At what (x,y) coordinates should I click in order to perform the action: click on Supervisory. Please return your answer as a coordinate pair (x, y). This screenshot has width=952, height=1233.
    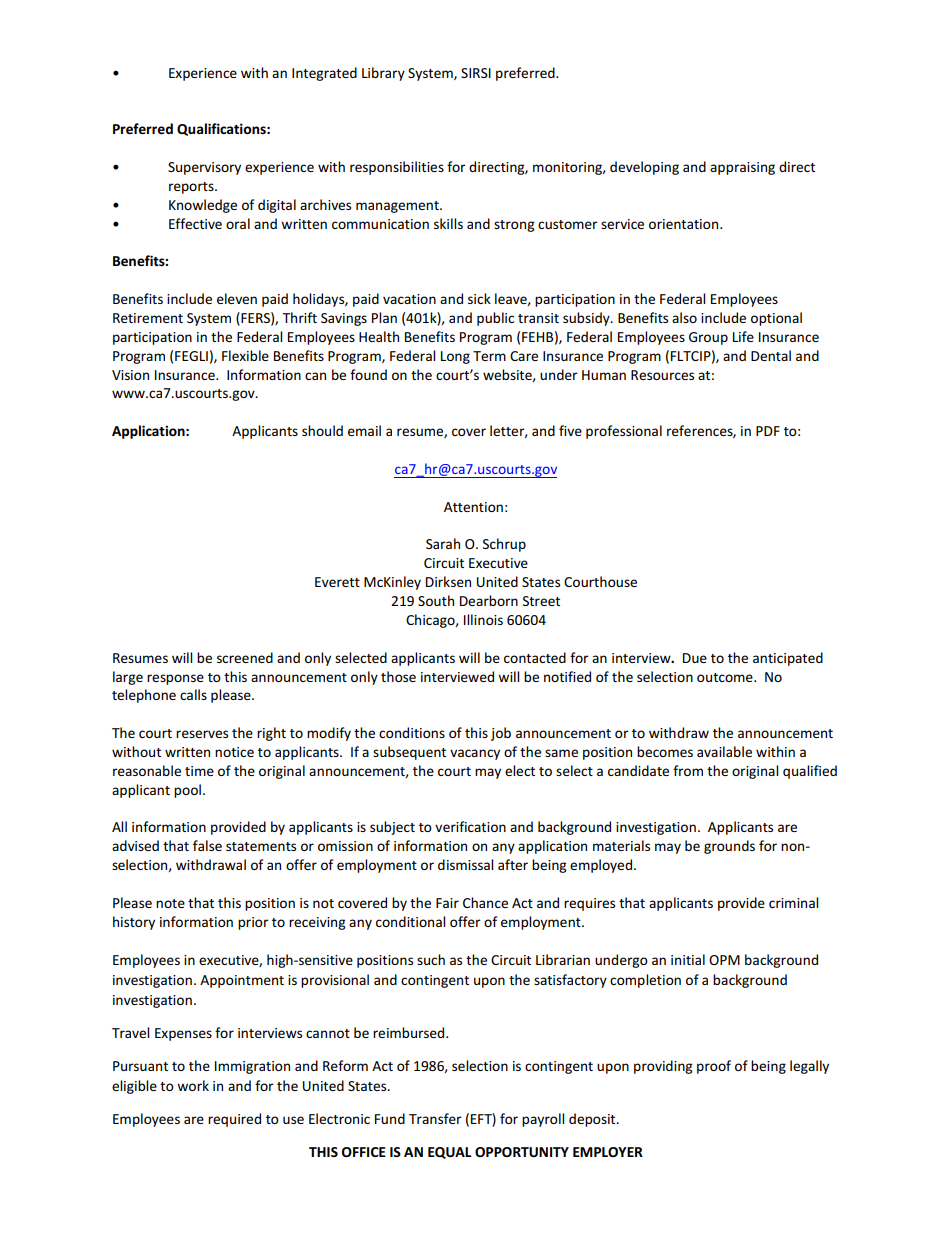
    Looking at the image, I should click on (204, 168).
